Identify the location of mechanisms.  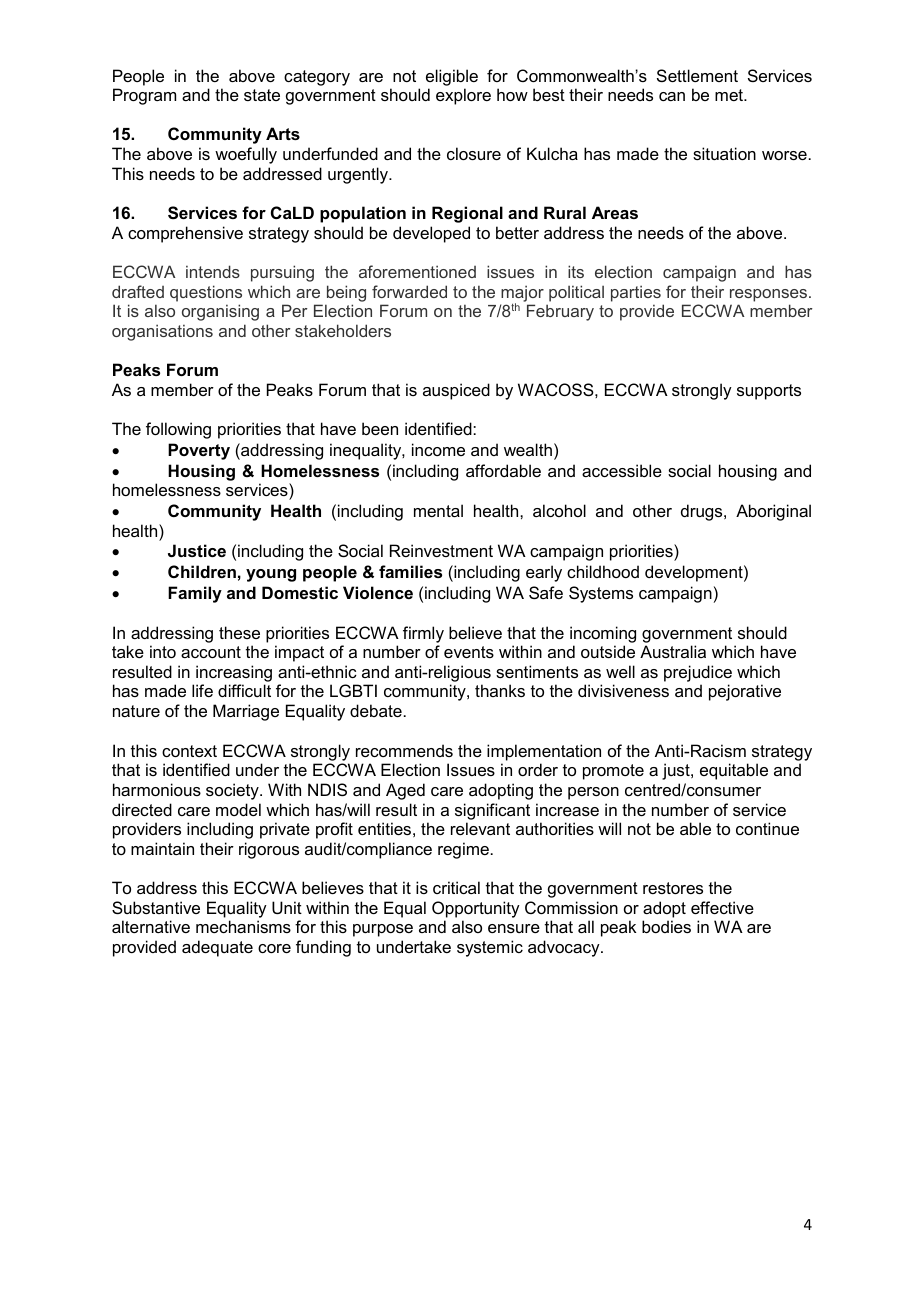
(243, 926).
